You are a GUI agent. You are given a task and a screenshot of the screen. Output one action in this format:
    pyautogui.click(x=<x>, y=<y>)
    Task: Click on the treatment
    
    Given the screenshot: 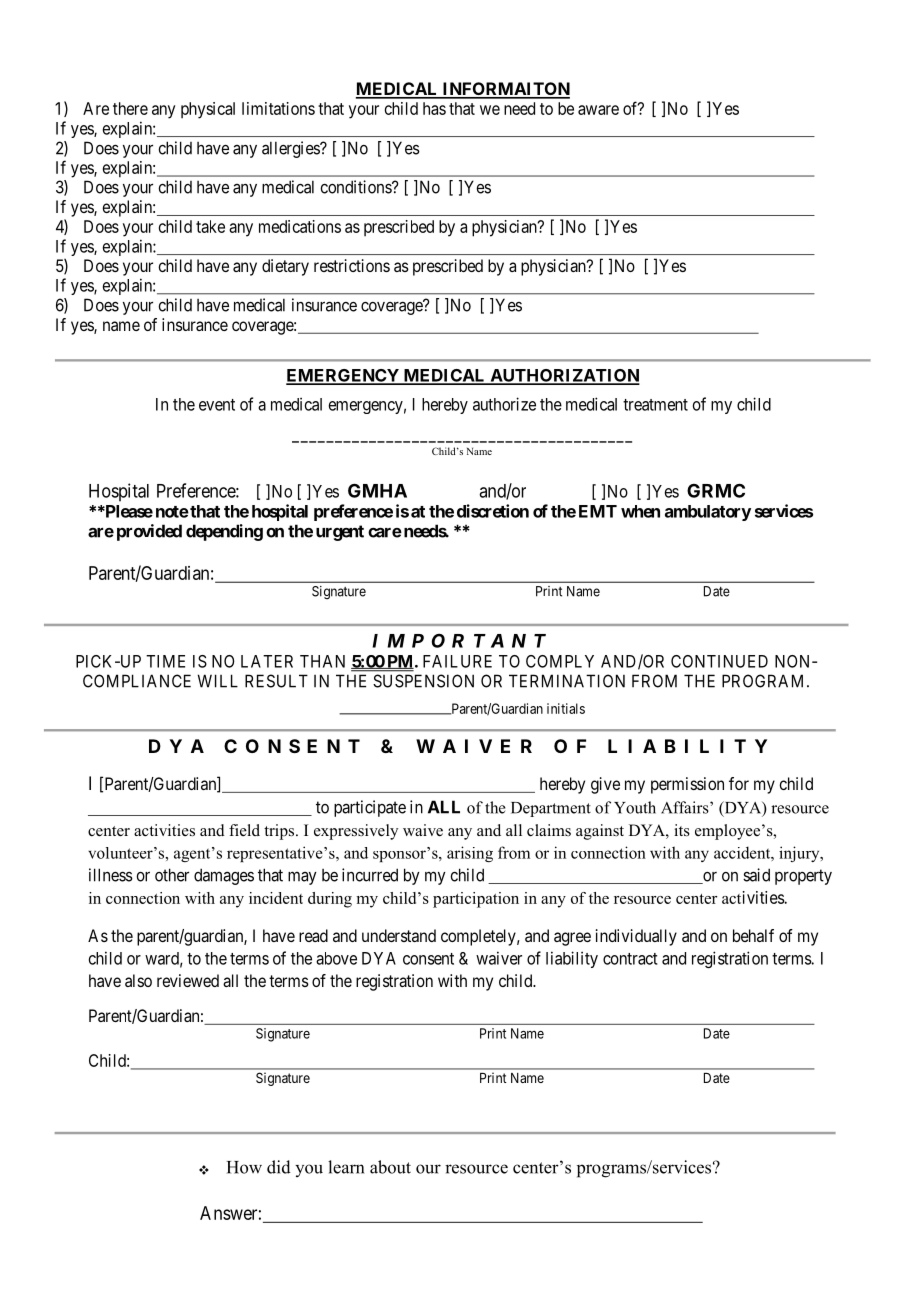 What is the action you would take?
    pyautogui.click(x=655, y=405)
